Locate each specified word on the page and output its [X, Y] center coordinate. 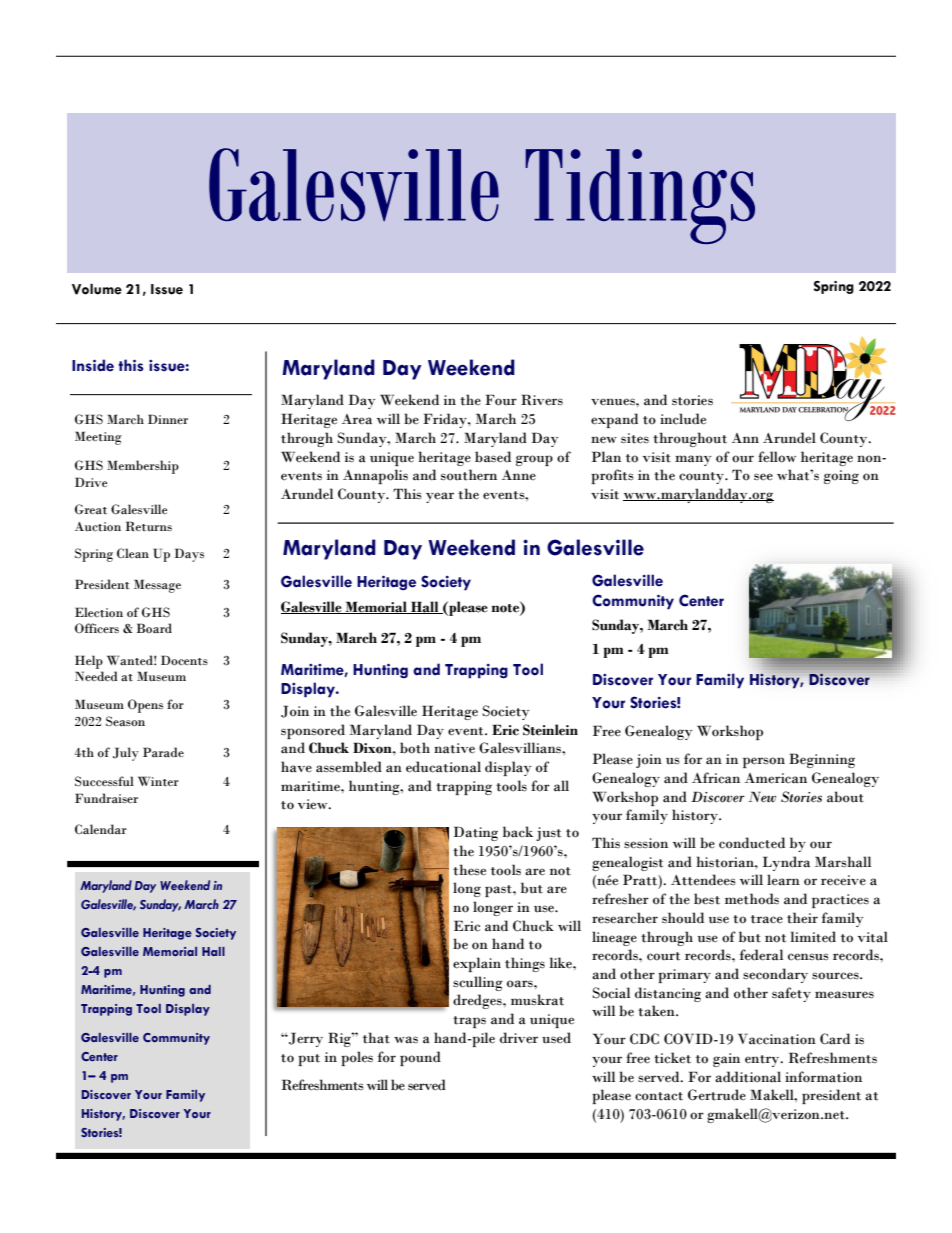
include [683, 419]
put [309, 1060]
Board [154, 628]
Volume [97, 289]
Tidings [640, 196]
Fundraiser [106, 798]
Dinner [168, 419]
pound [420, 1058]
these [469, 870]
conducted [752, 843]
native [454, 748]
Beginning [822, 760]
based [493, 457]
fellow [777, 457]
